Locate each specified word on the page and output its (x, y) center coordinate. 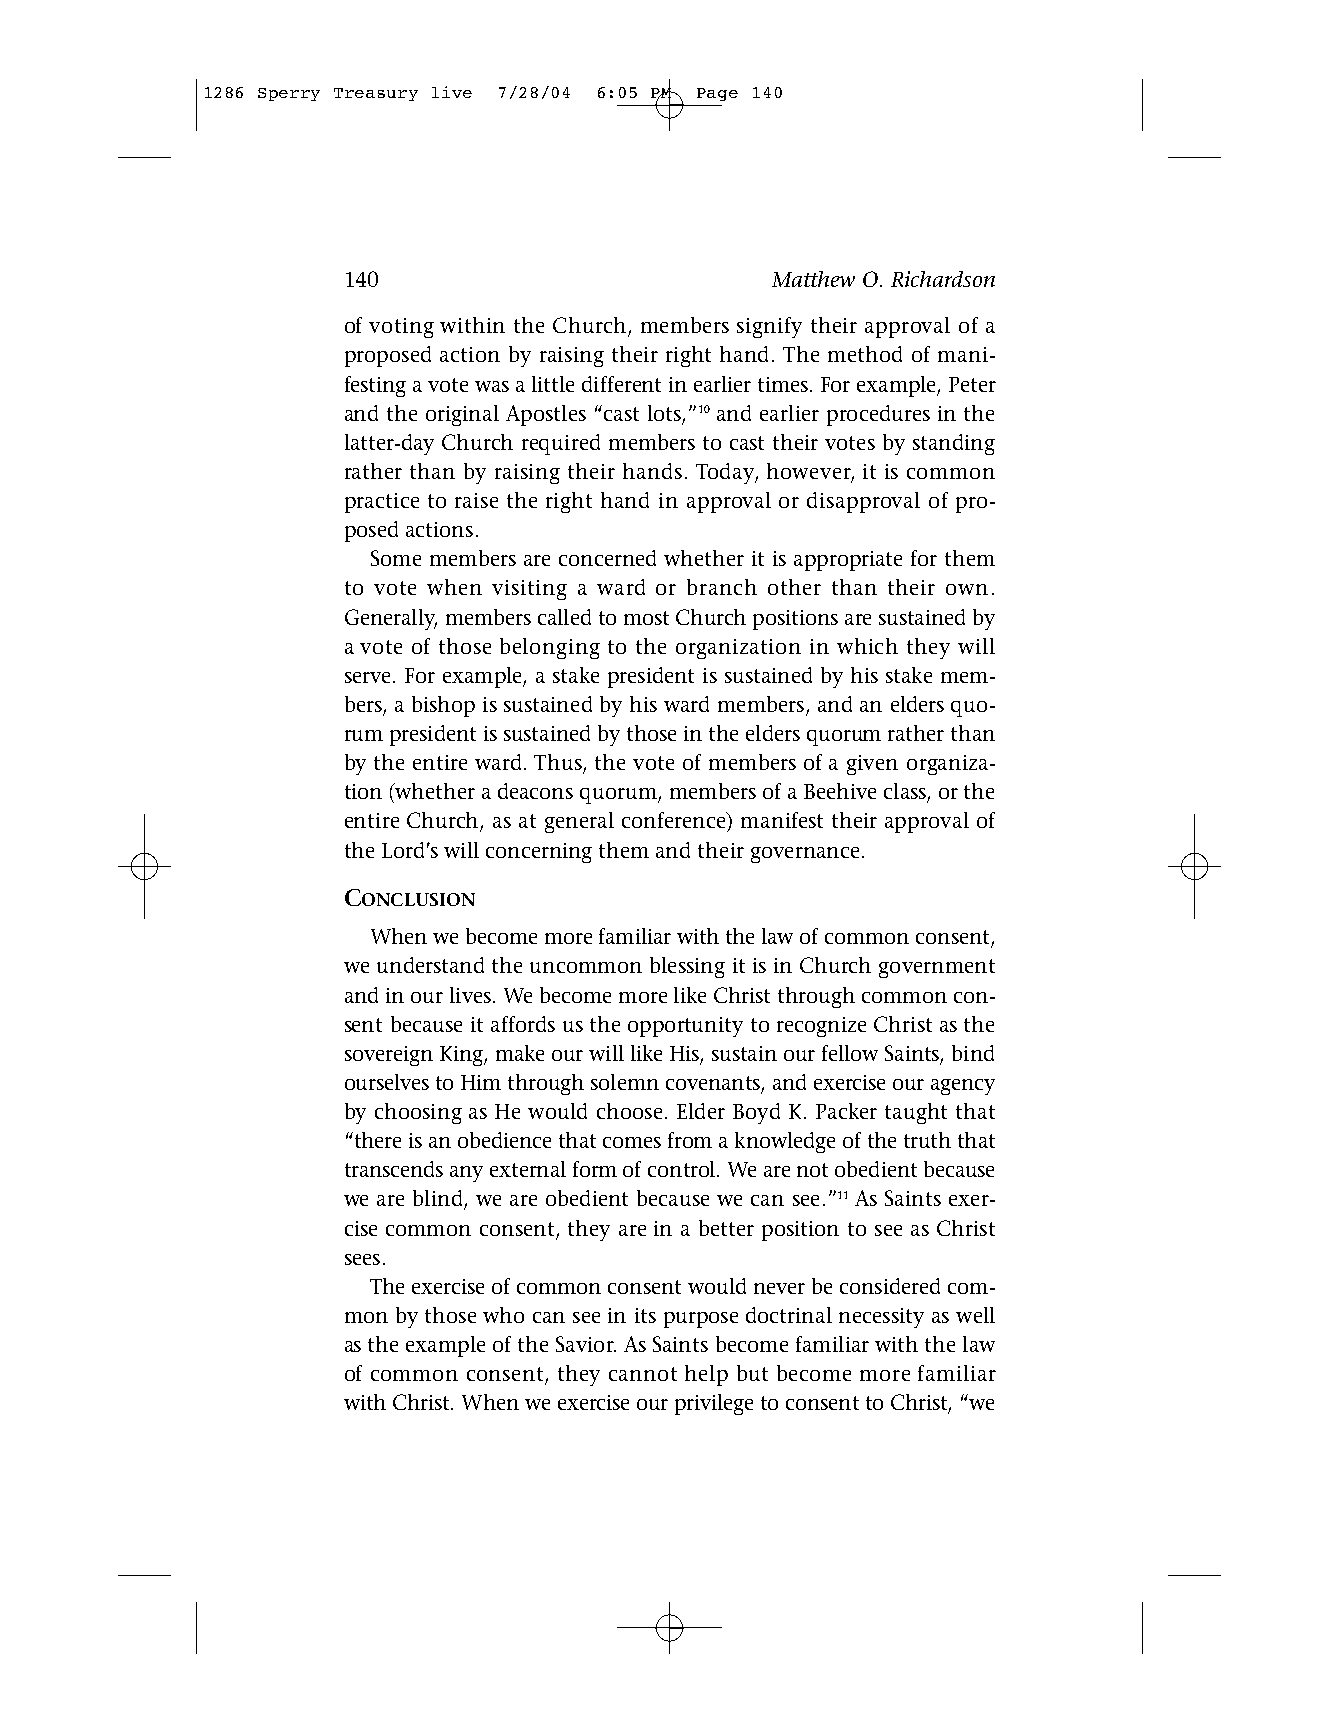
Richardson (943, 279)
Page (717, 94)
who (503, 1315)
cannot (643, 1374)
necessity (881, 1318)
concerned (607, 558)
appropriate (848, 561)
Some (396, 558)
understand (430, 965)
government (937, 968)
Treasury (376, 94)
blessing (687, 967)
